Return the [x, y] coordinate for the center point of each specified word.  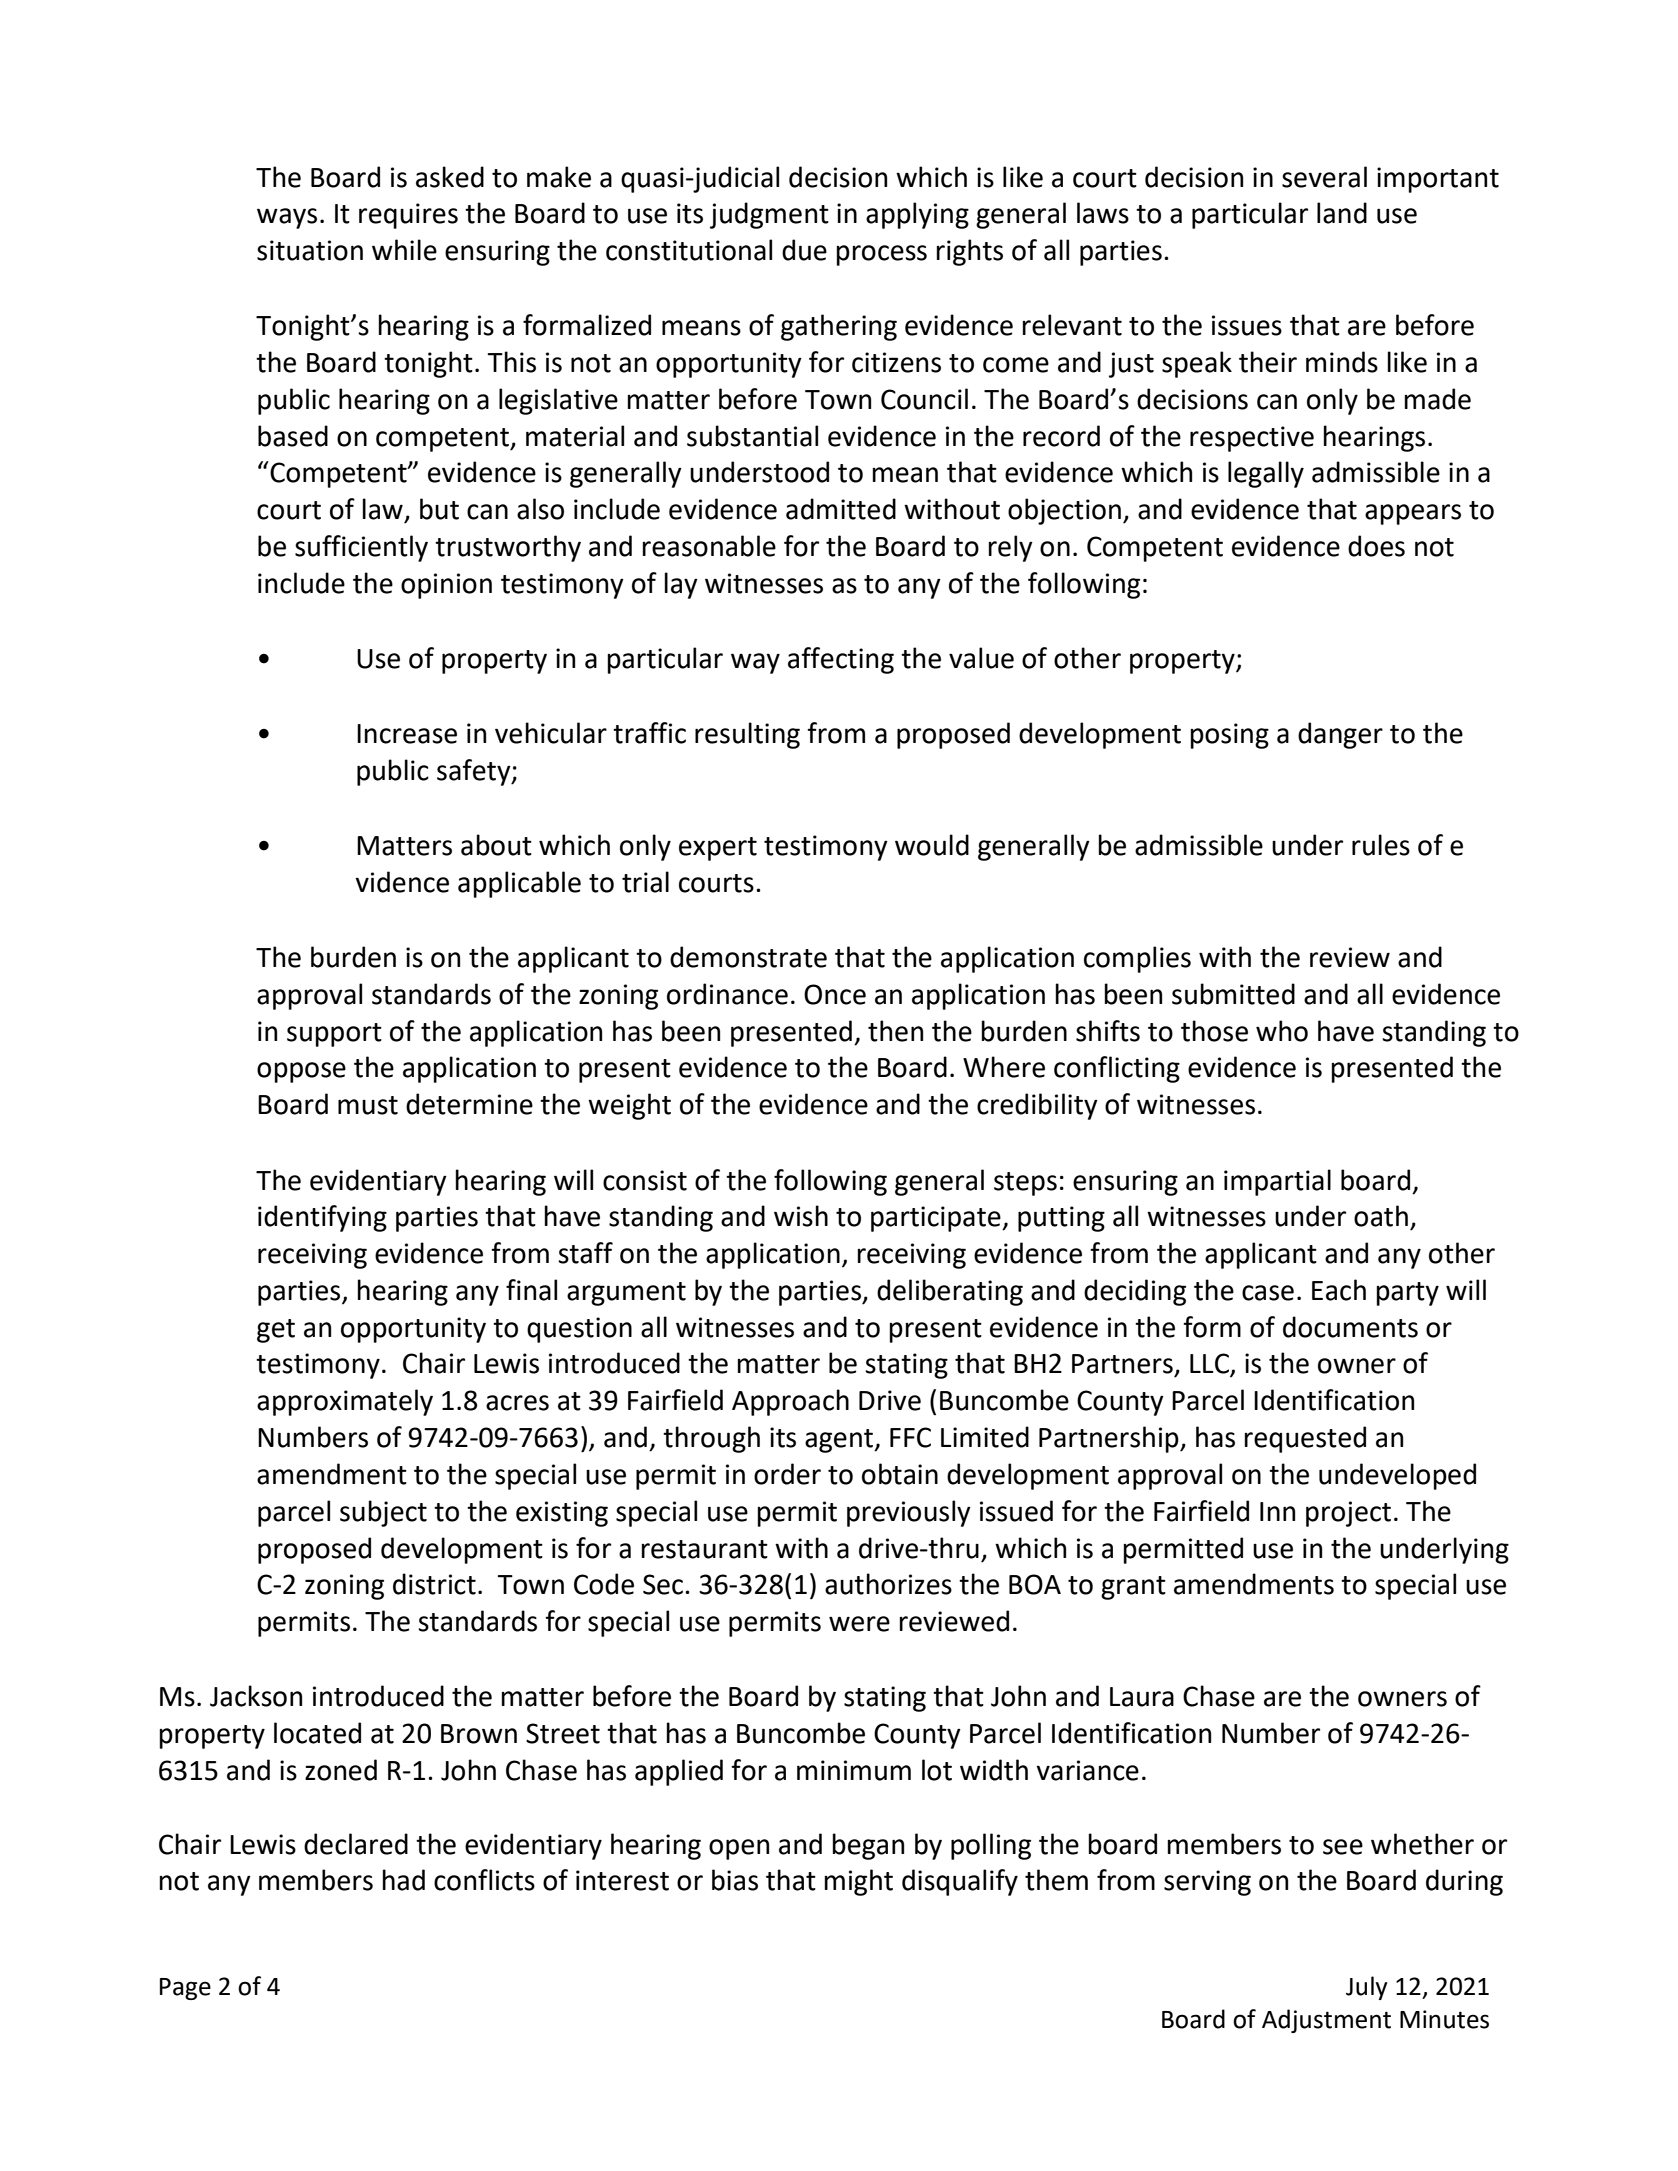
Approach [790, 1402]
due [804, 250]
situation [310, 250]
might [858, 1882]
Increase [407, 734]
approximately [345, 1402]
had [403, 1880]
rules [1381, 845]
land [1342, 213]
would [932, 845]
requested [1305, 1439]
